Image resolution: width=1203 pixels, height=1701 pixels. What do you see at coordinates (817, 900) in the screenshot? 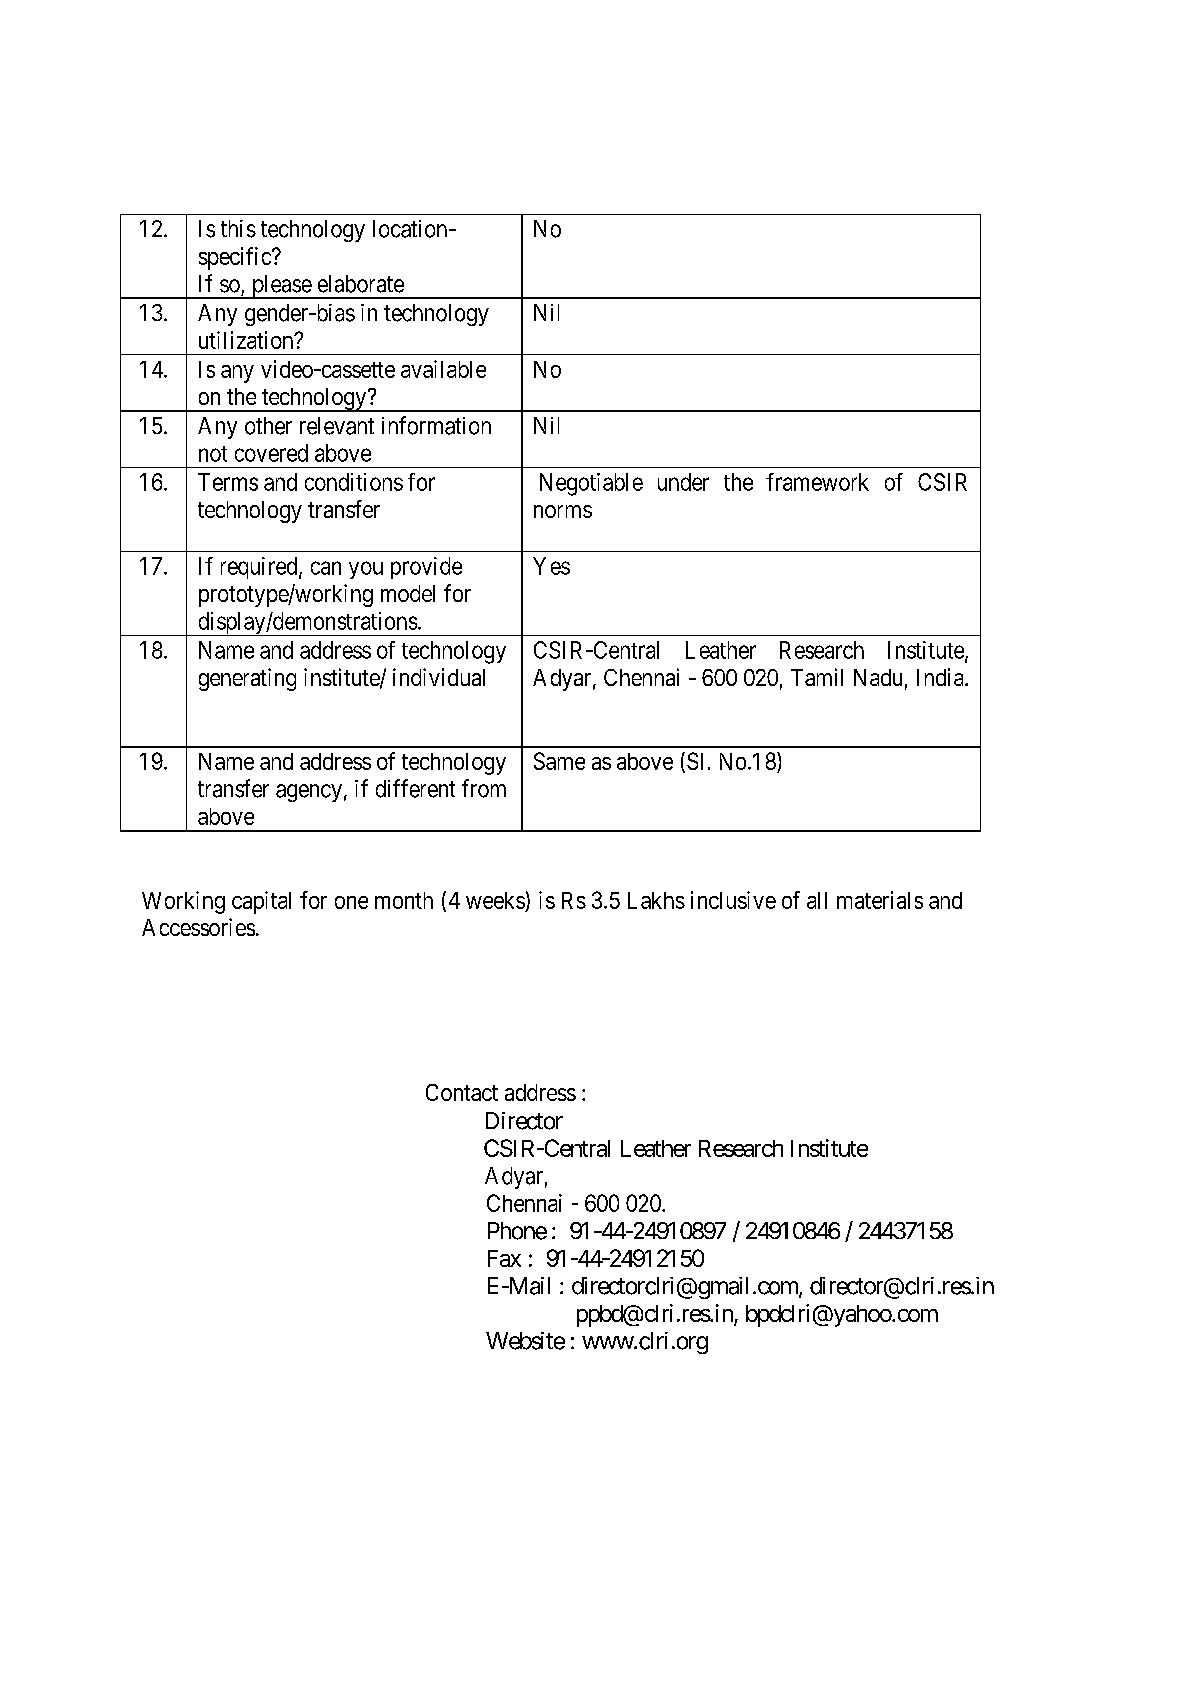
I see `all` at bounding box center [817, 900].
